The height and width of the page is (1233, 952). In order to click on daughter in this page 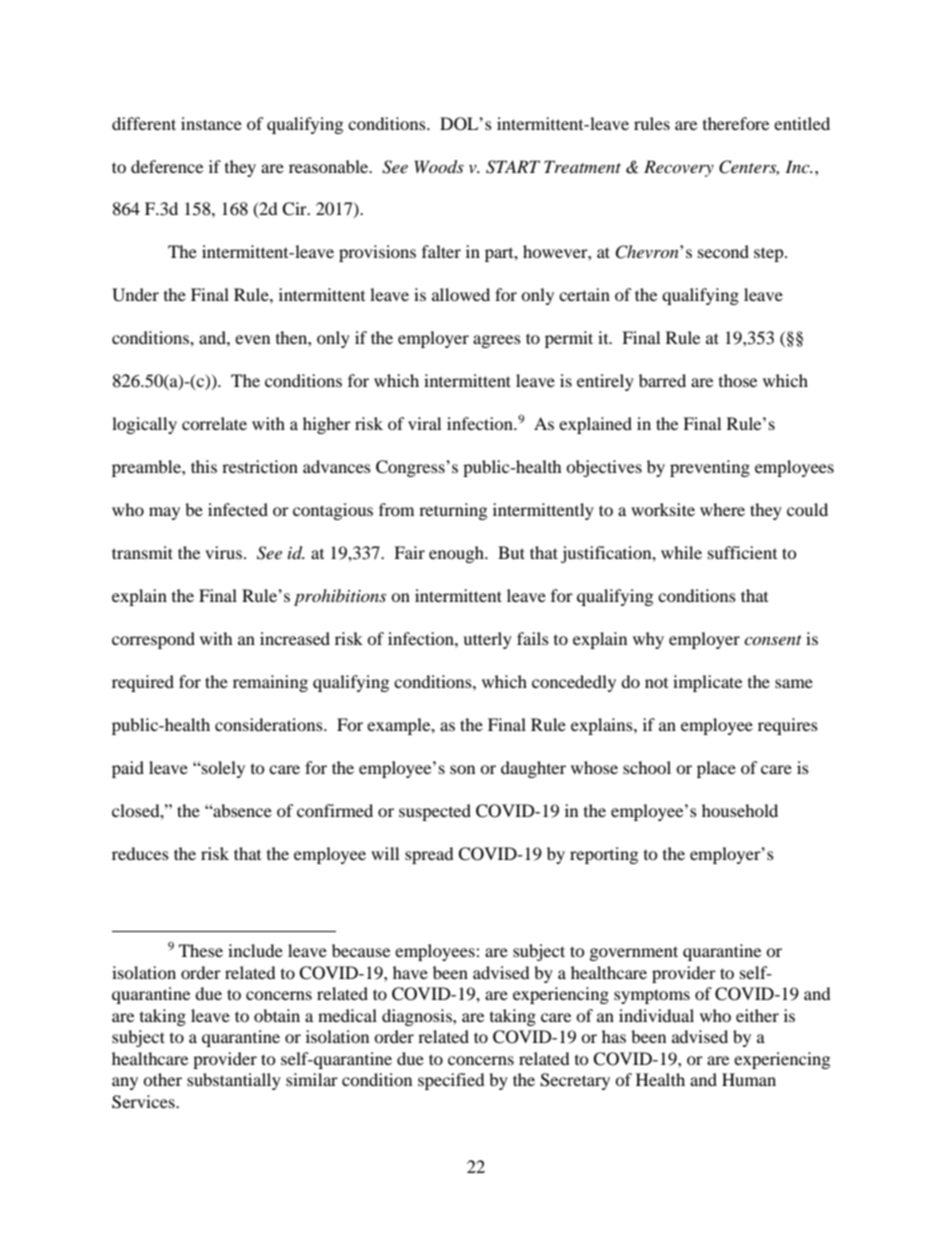, I will do `click(533, 769)`.
